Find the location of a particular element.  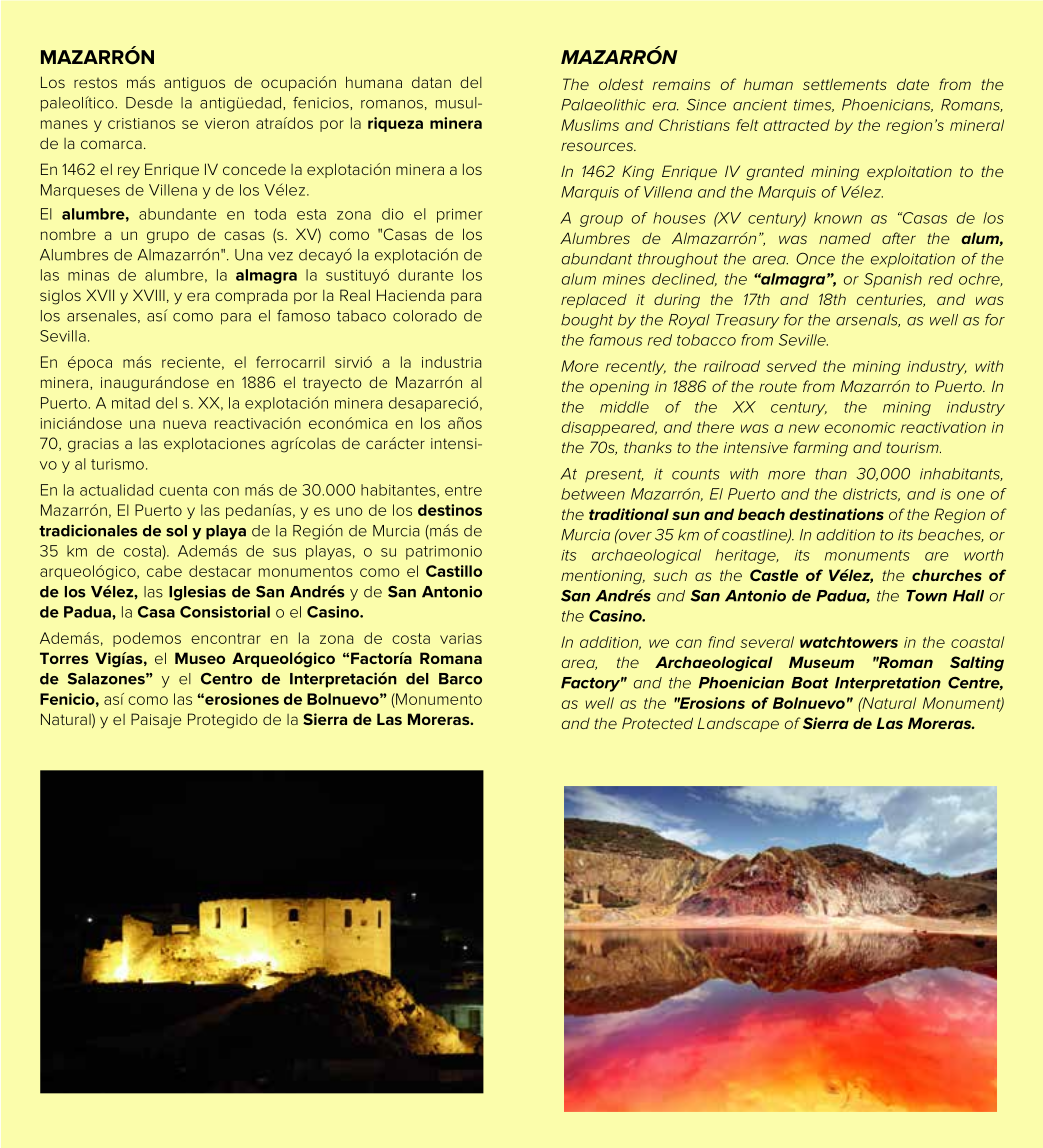

times is located at coordinates (814, 105).
